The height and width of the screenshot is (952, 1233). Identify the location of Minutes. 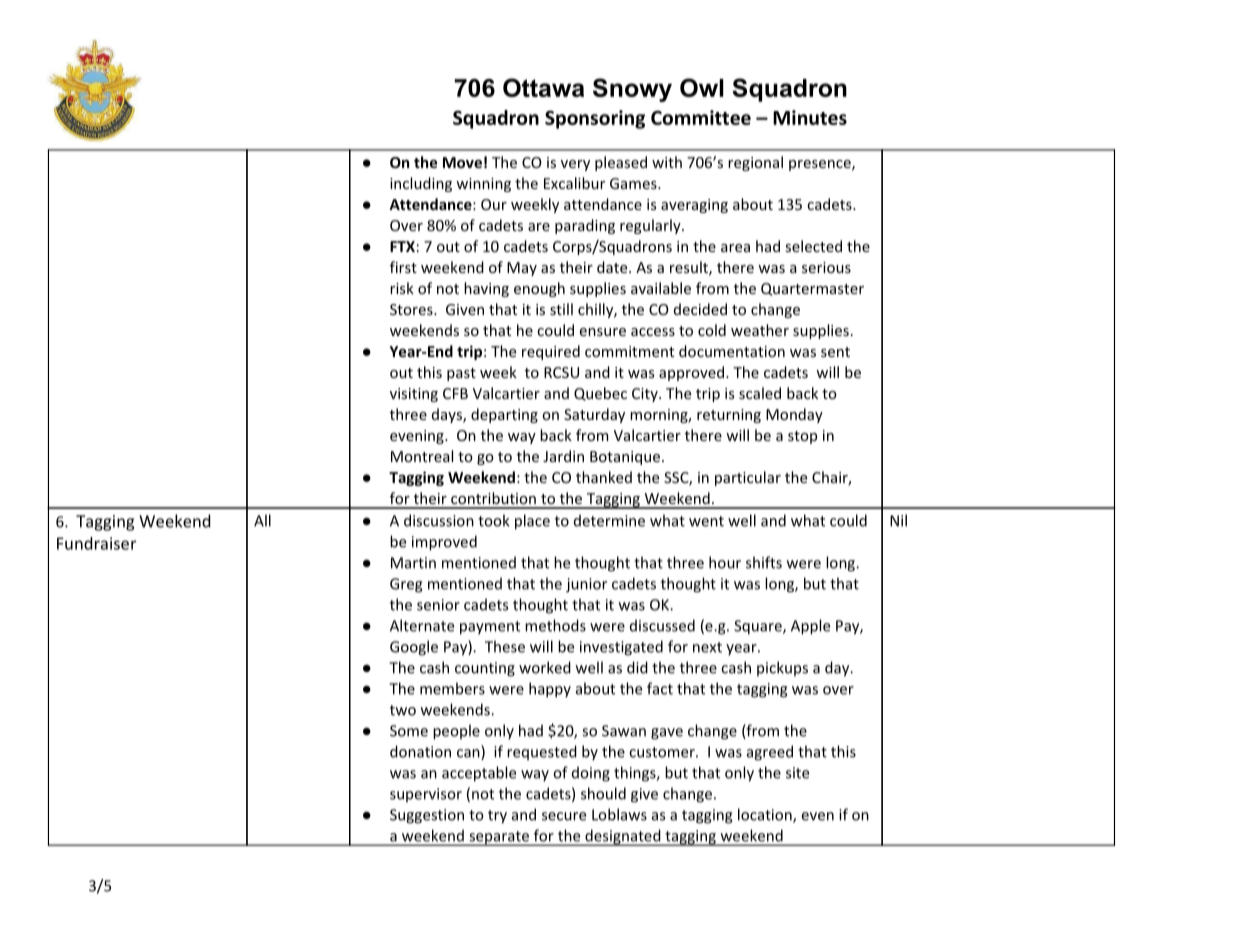
(810, 117).
